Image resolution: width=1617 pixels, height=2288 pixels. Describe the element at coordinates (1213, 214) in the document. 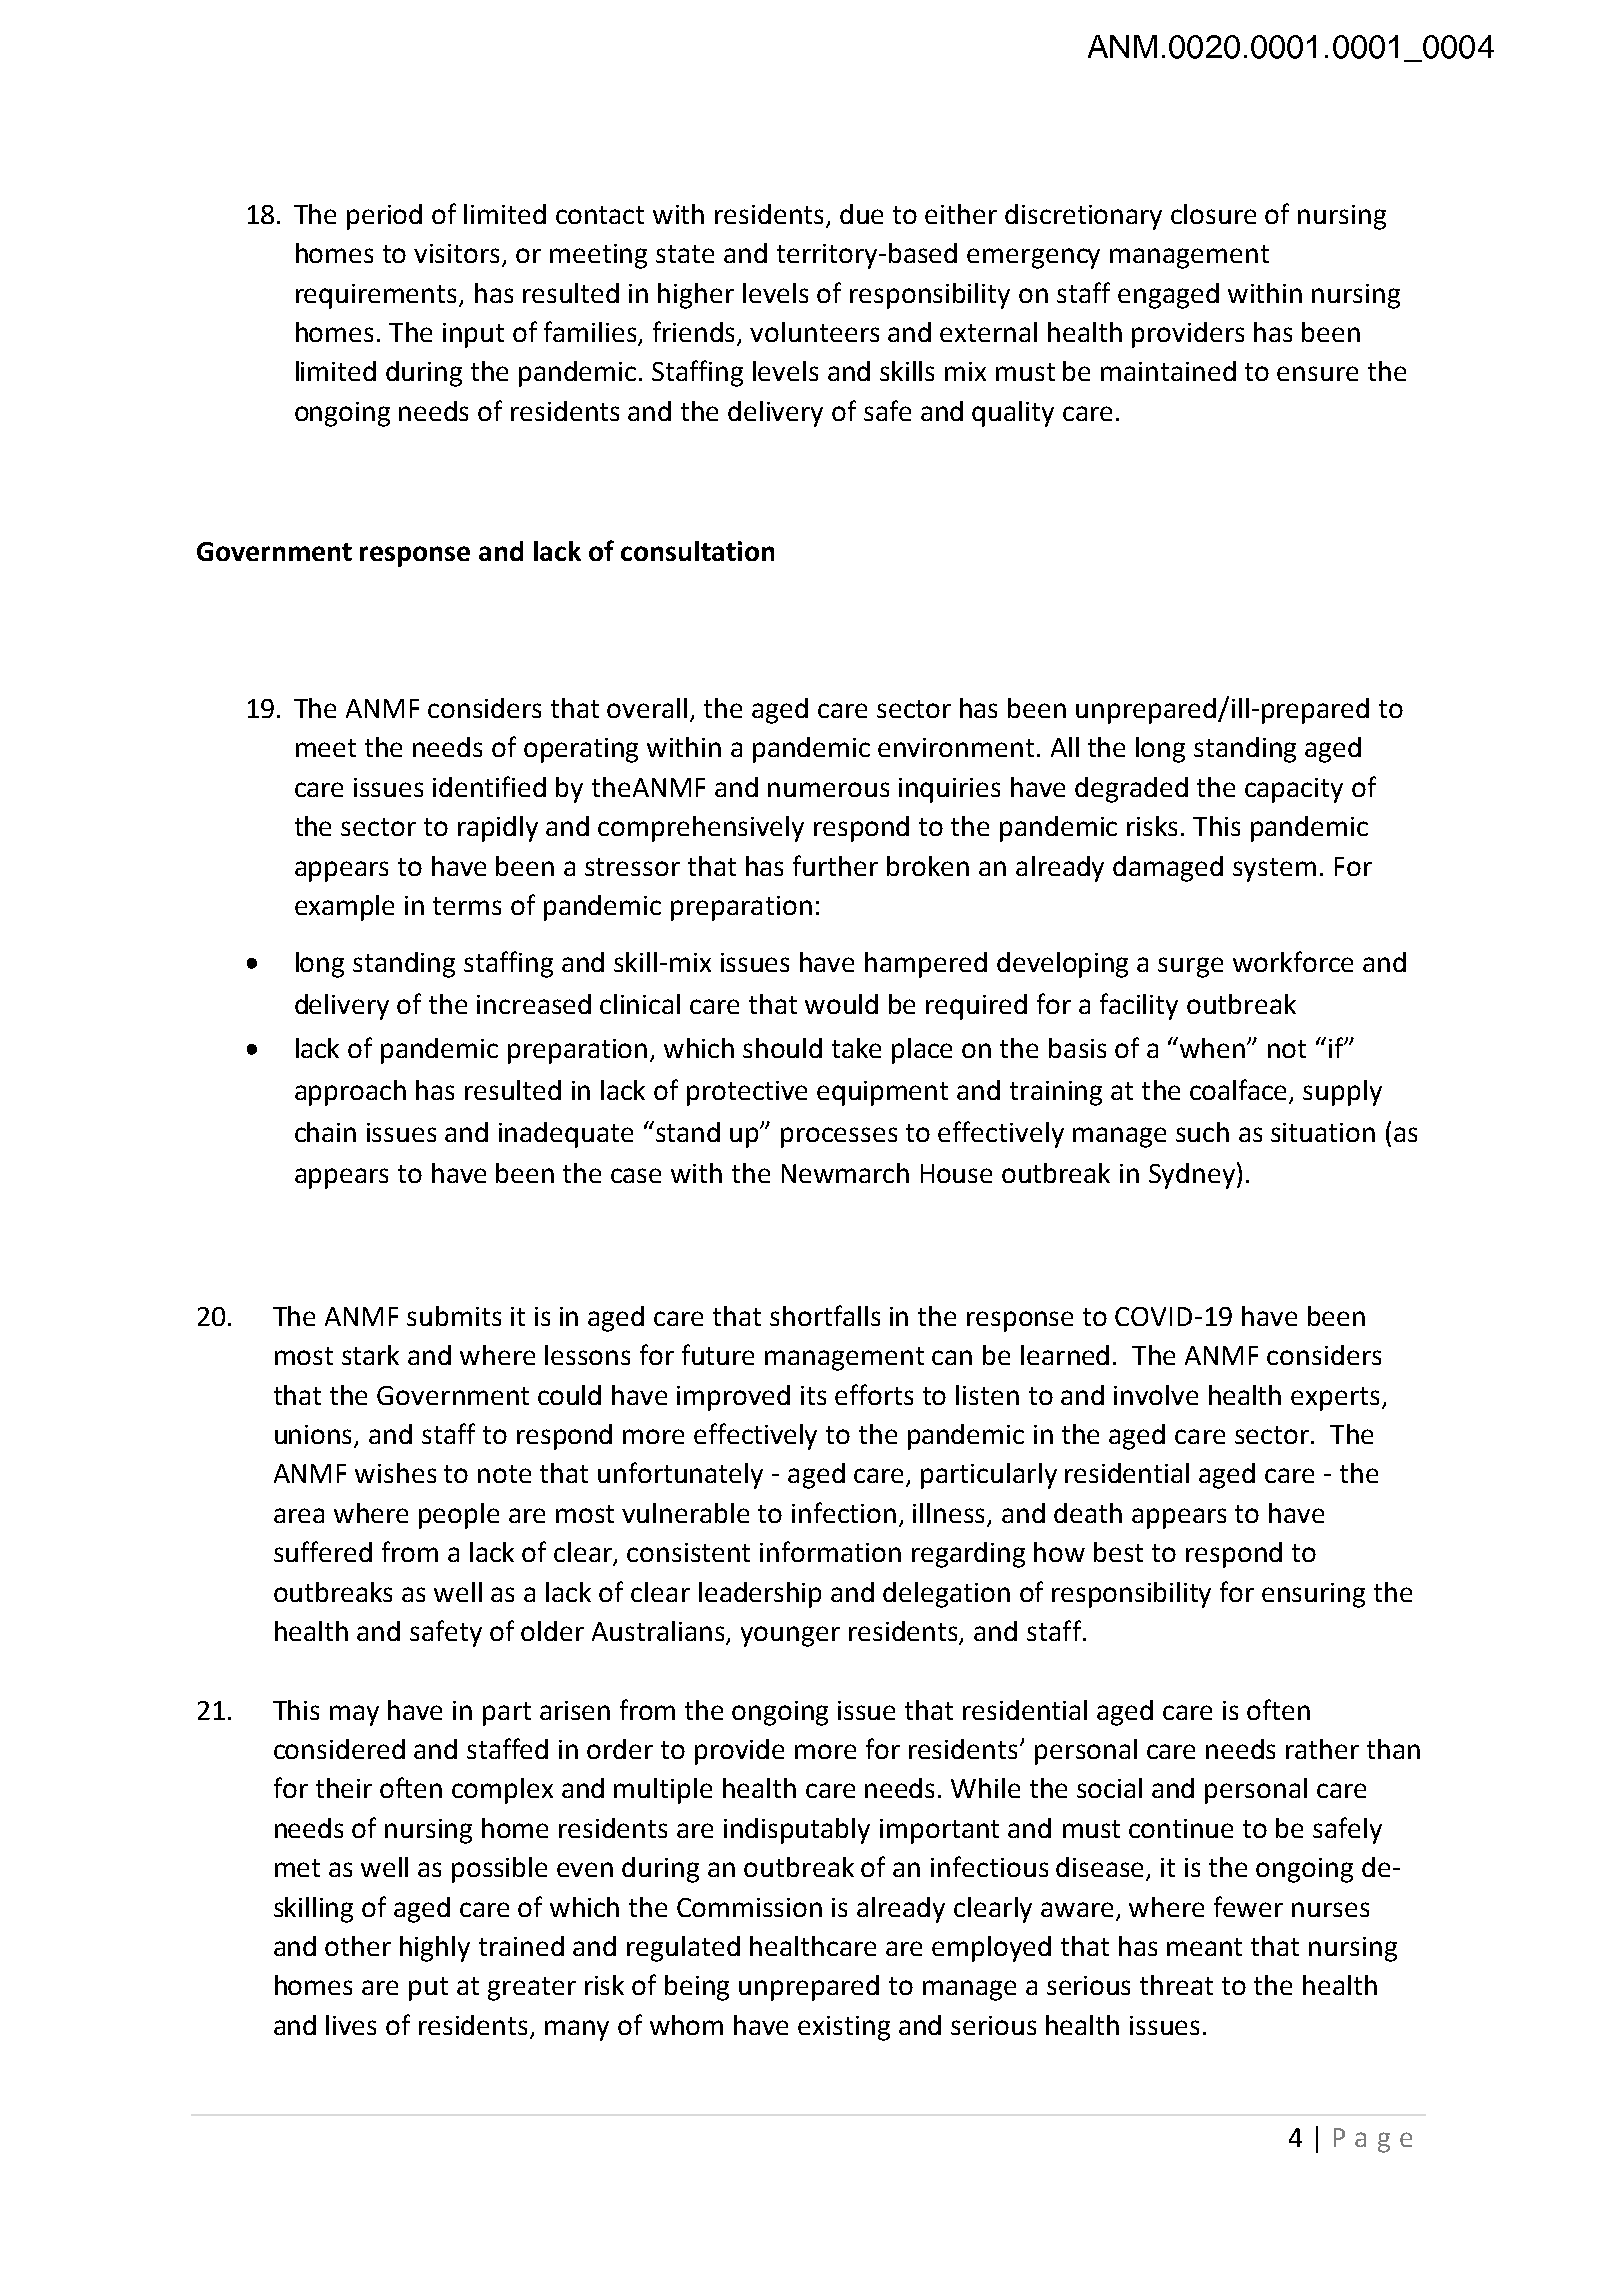

I see `closure` at that location.
